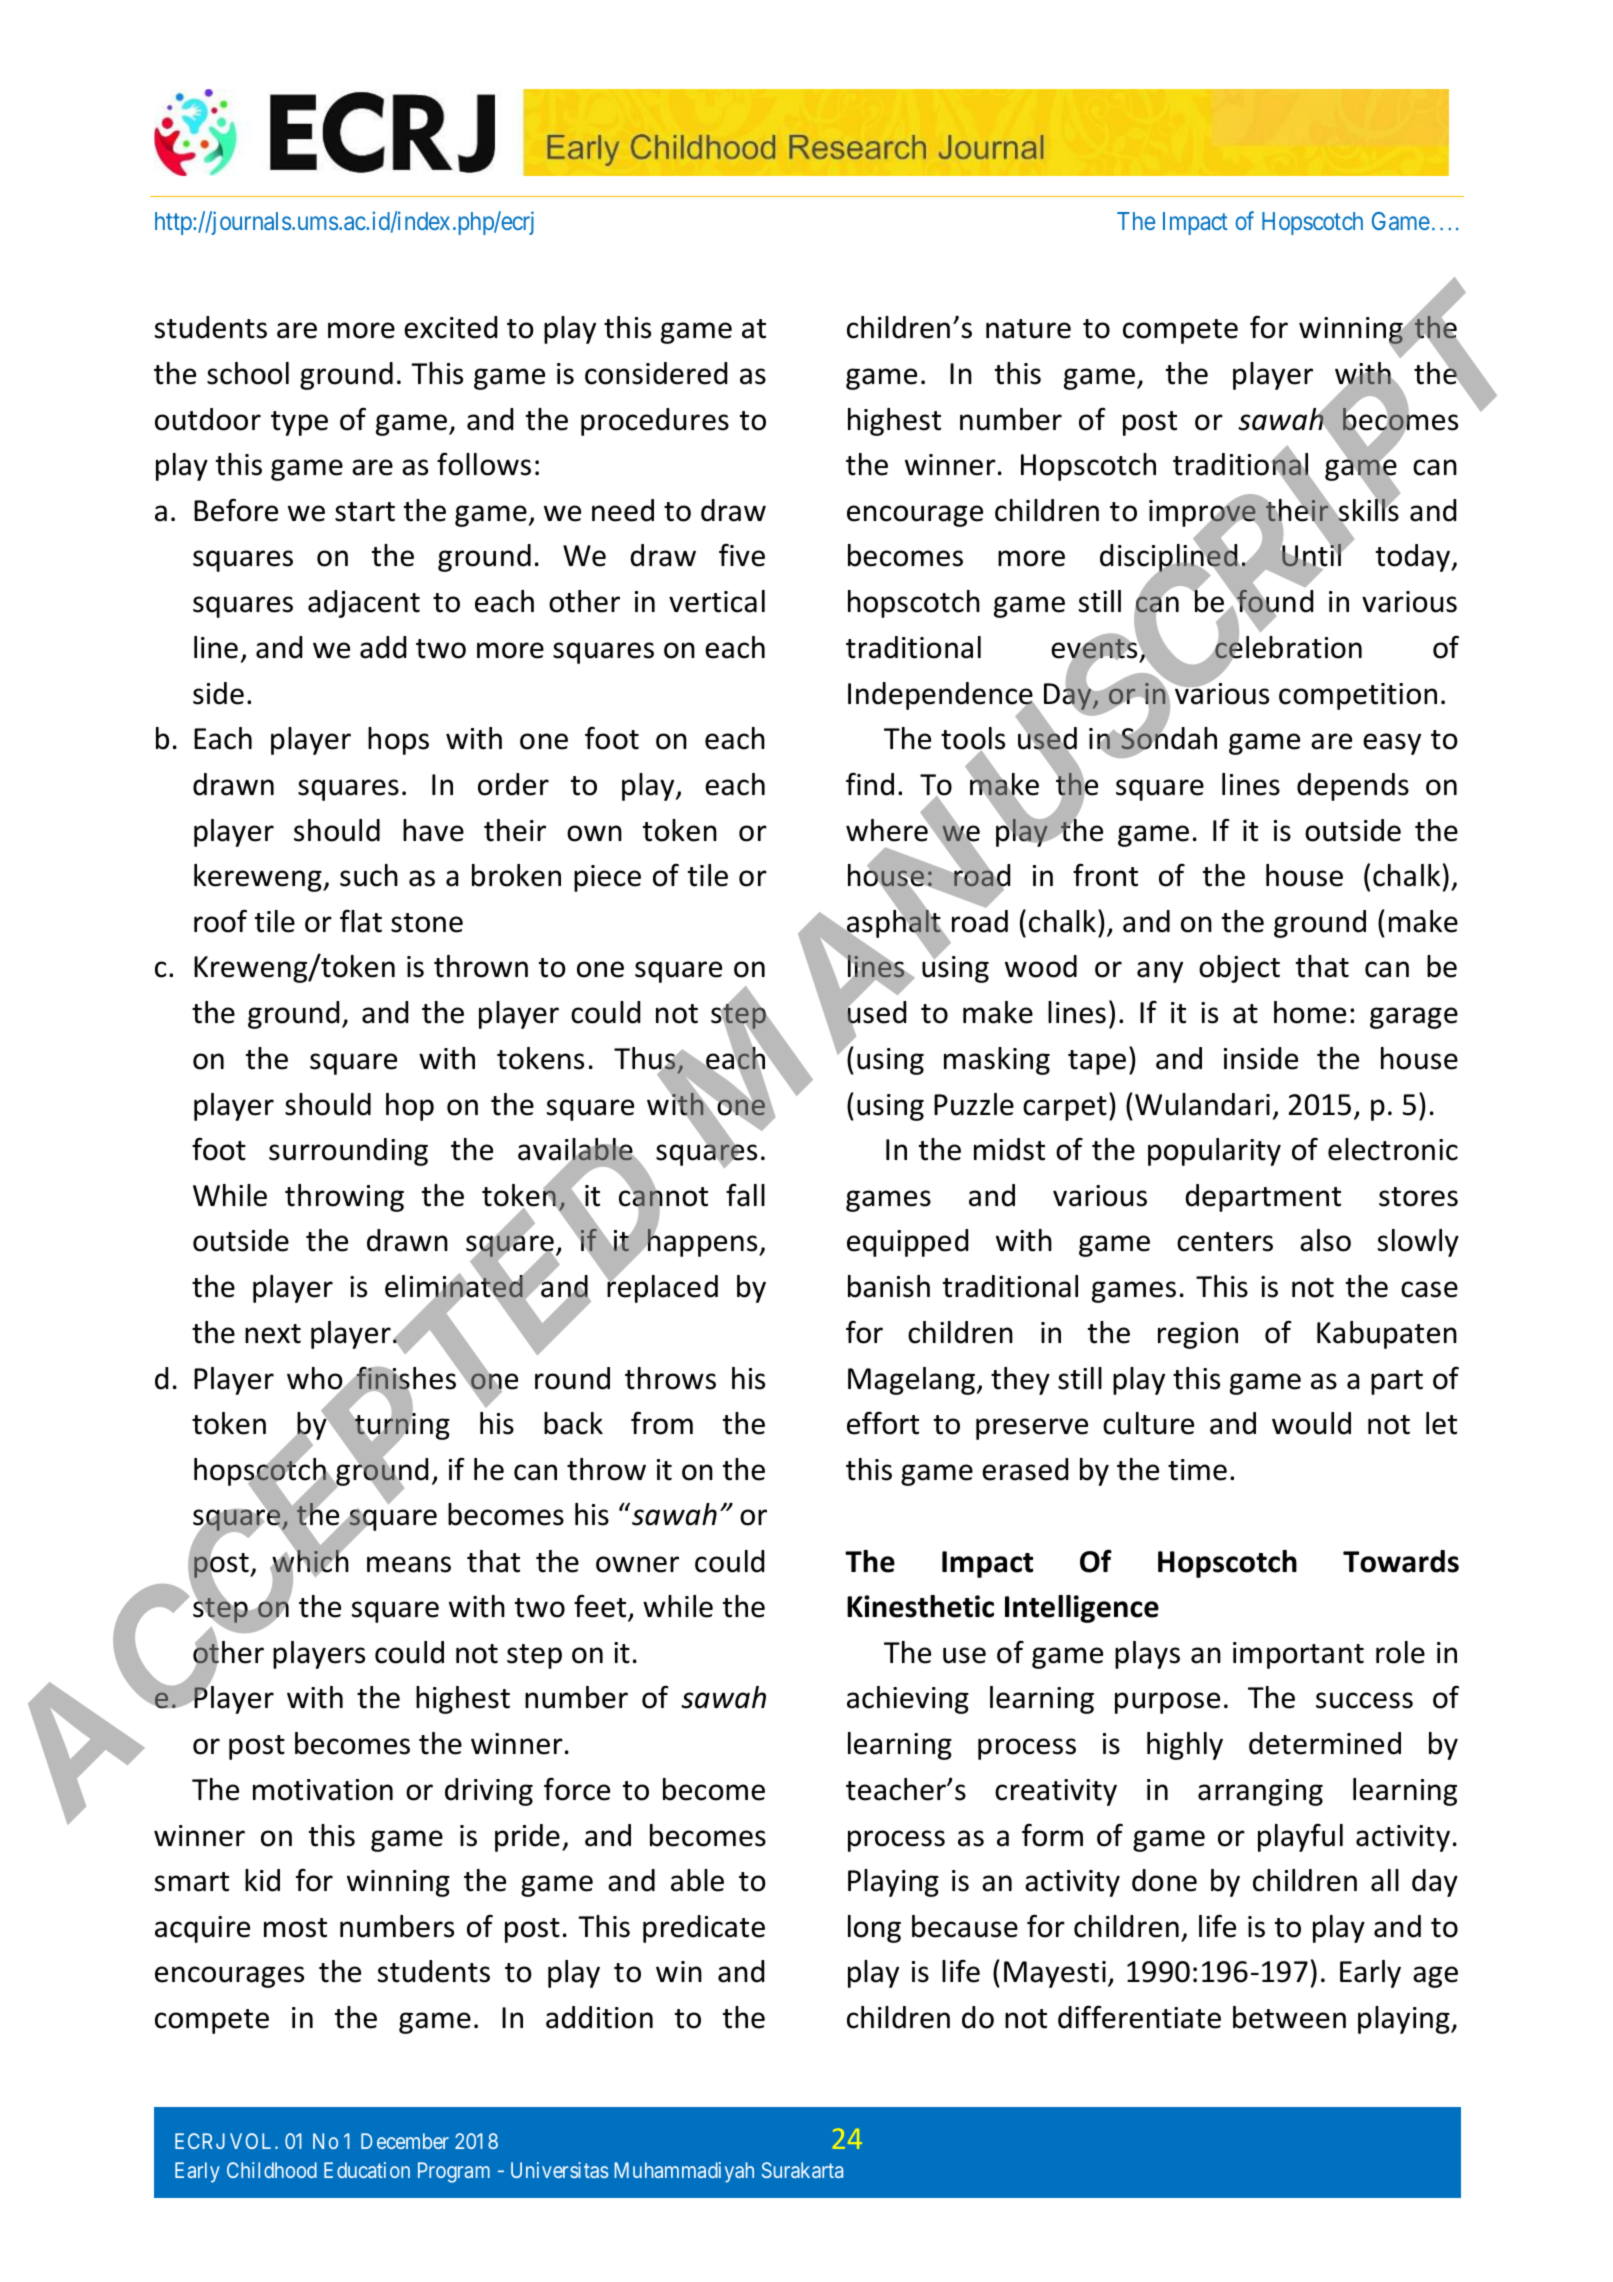 Image resolution: width=1613 pixels, height=2282 pixels. Describe the element at coordinates (1289, 2017) in the screenshot. I see `between` at that location.
